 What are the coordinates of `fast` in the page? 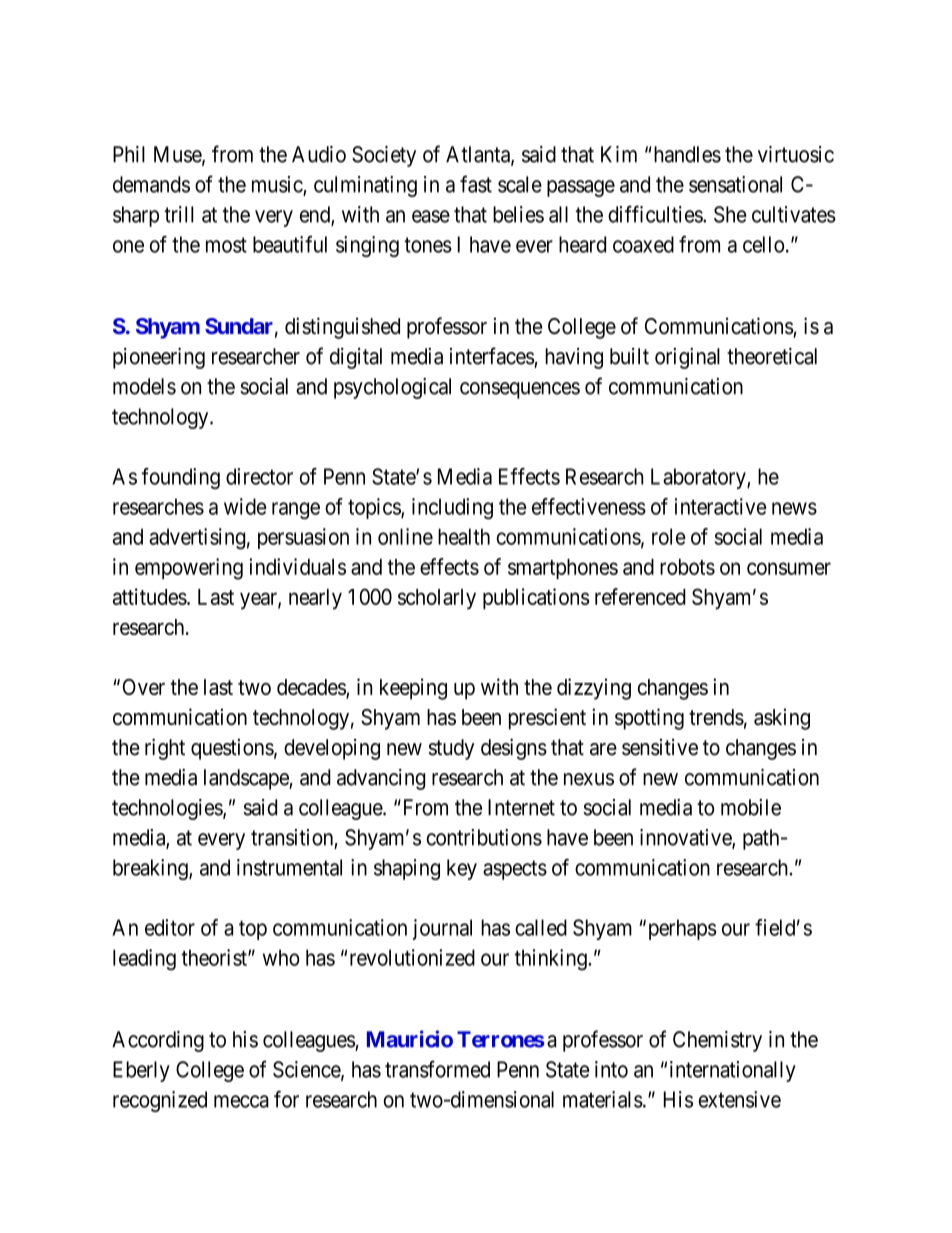 It's located at (476, 184).
